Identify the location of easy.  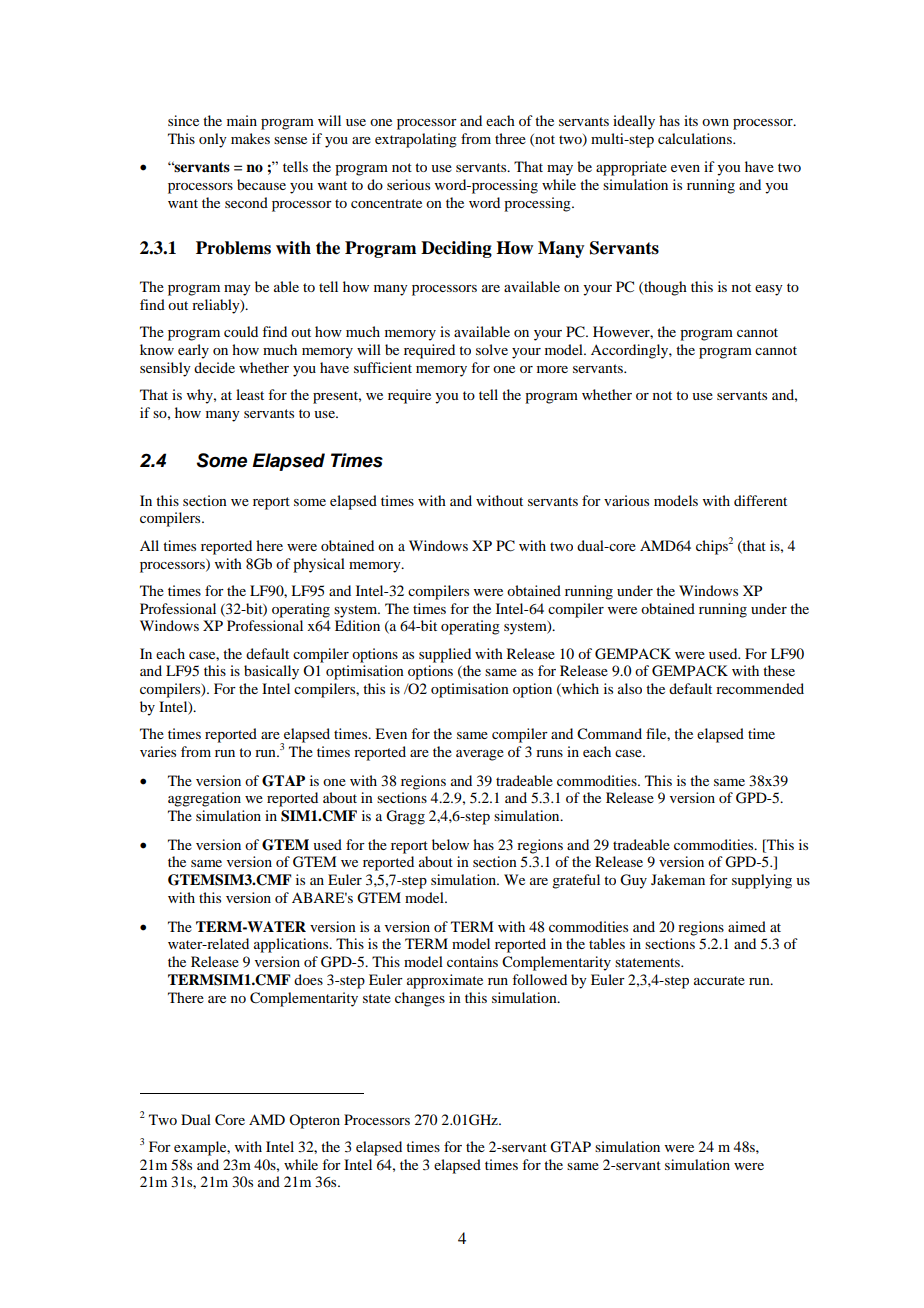
(769, 290).
